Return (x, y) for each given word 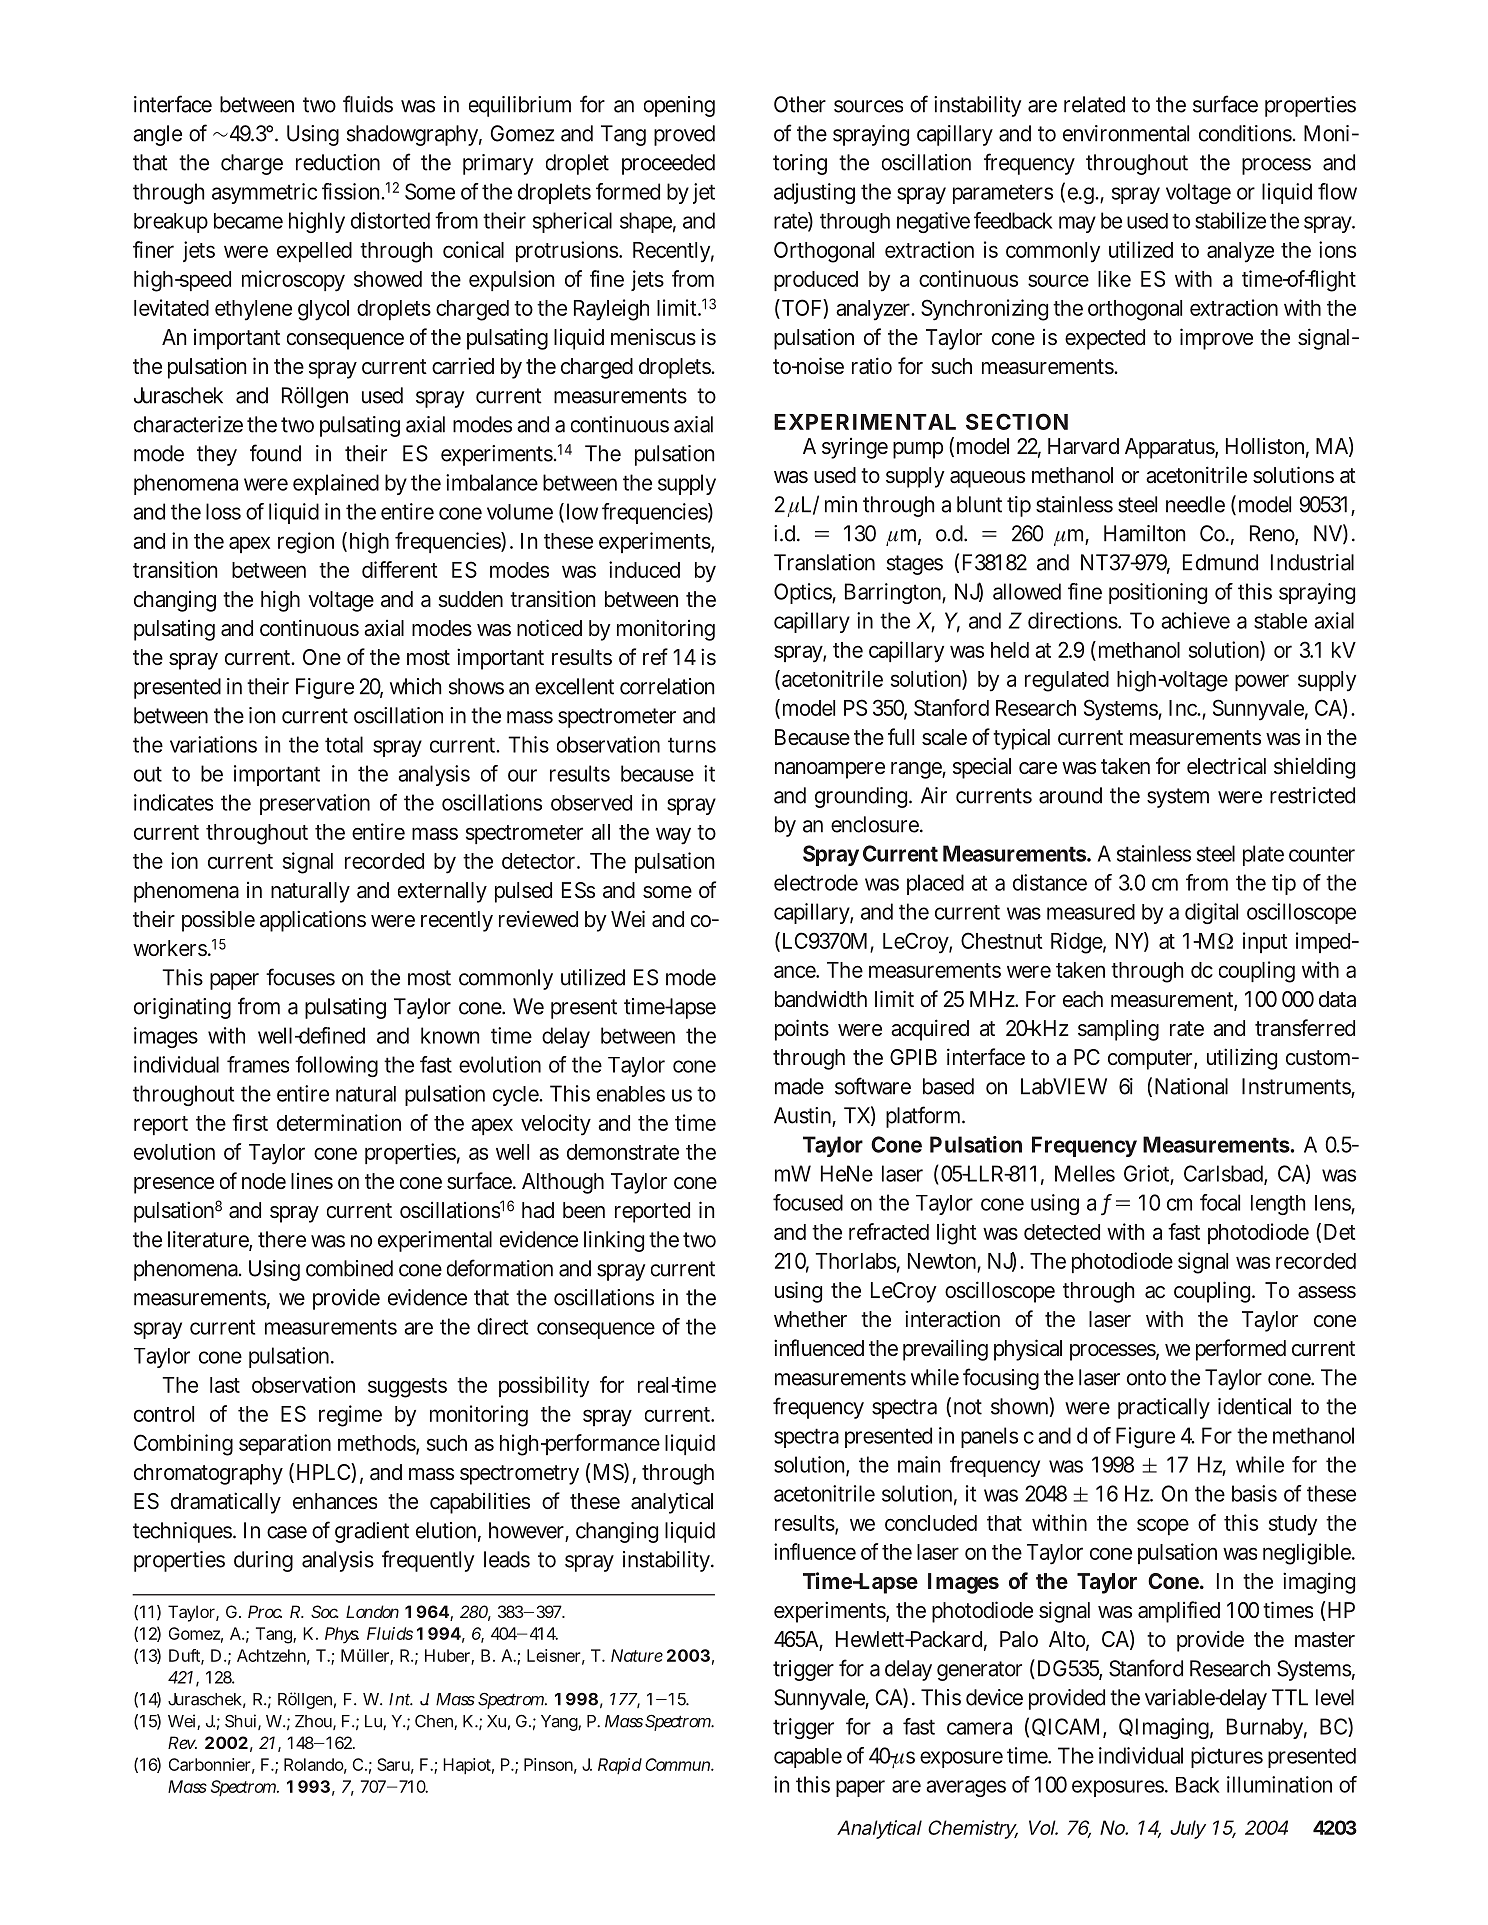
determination (339, 1122)
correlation (667, 686)
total (344, 744)
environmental (1126, 133)
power (1262, 682)
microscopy (293, 281)
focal (1220, 1202)
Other (800, 104)
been (584, 1210)
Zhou (313, 1721)
